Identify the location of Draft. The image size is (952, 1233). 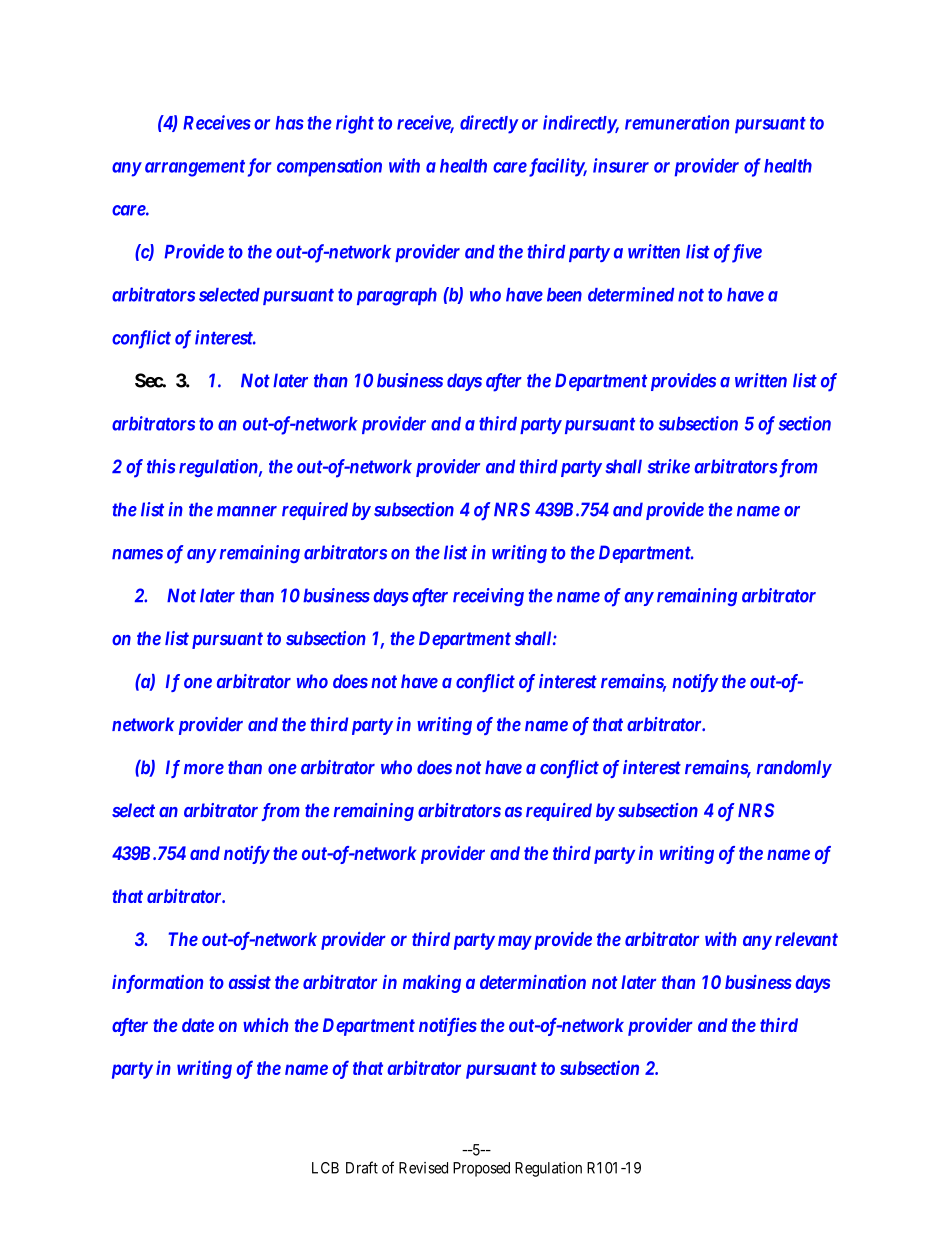
(362, 1167).
